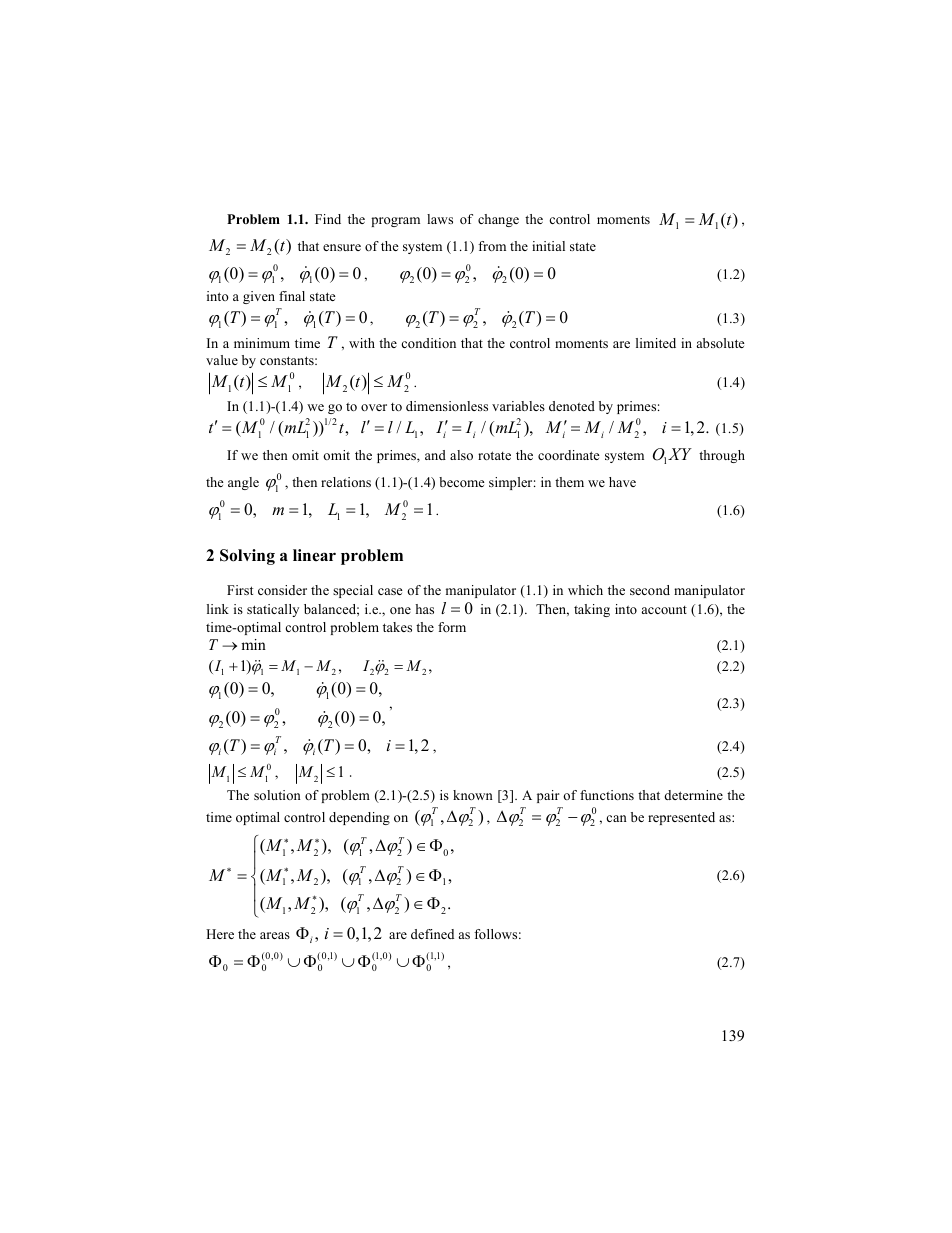  I want to click on has, so click(424, 609).
